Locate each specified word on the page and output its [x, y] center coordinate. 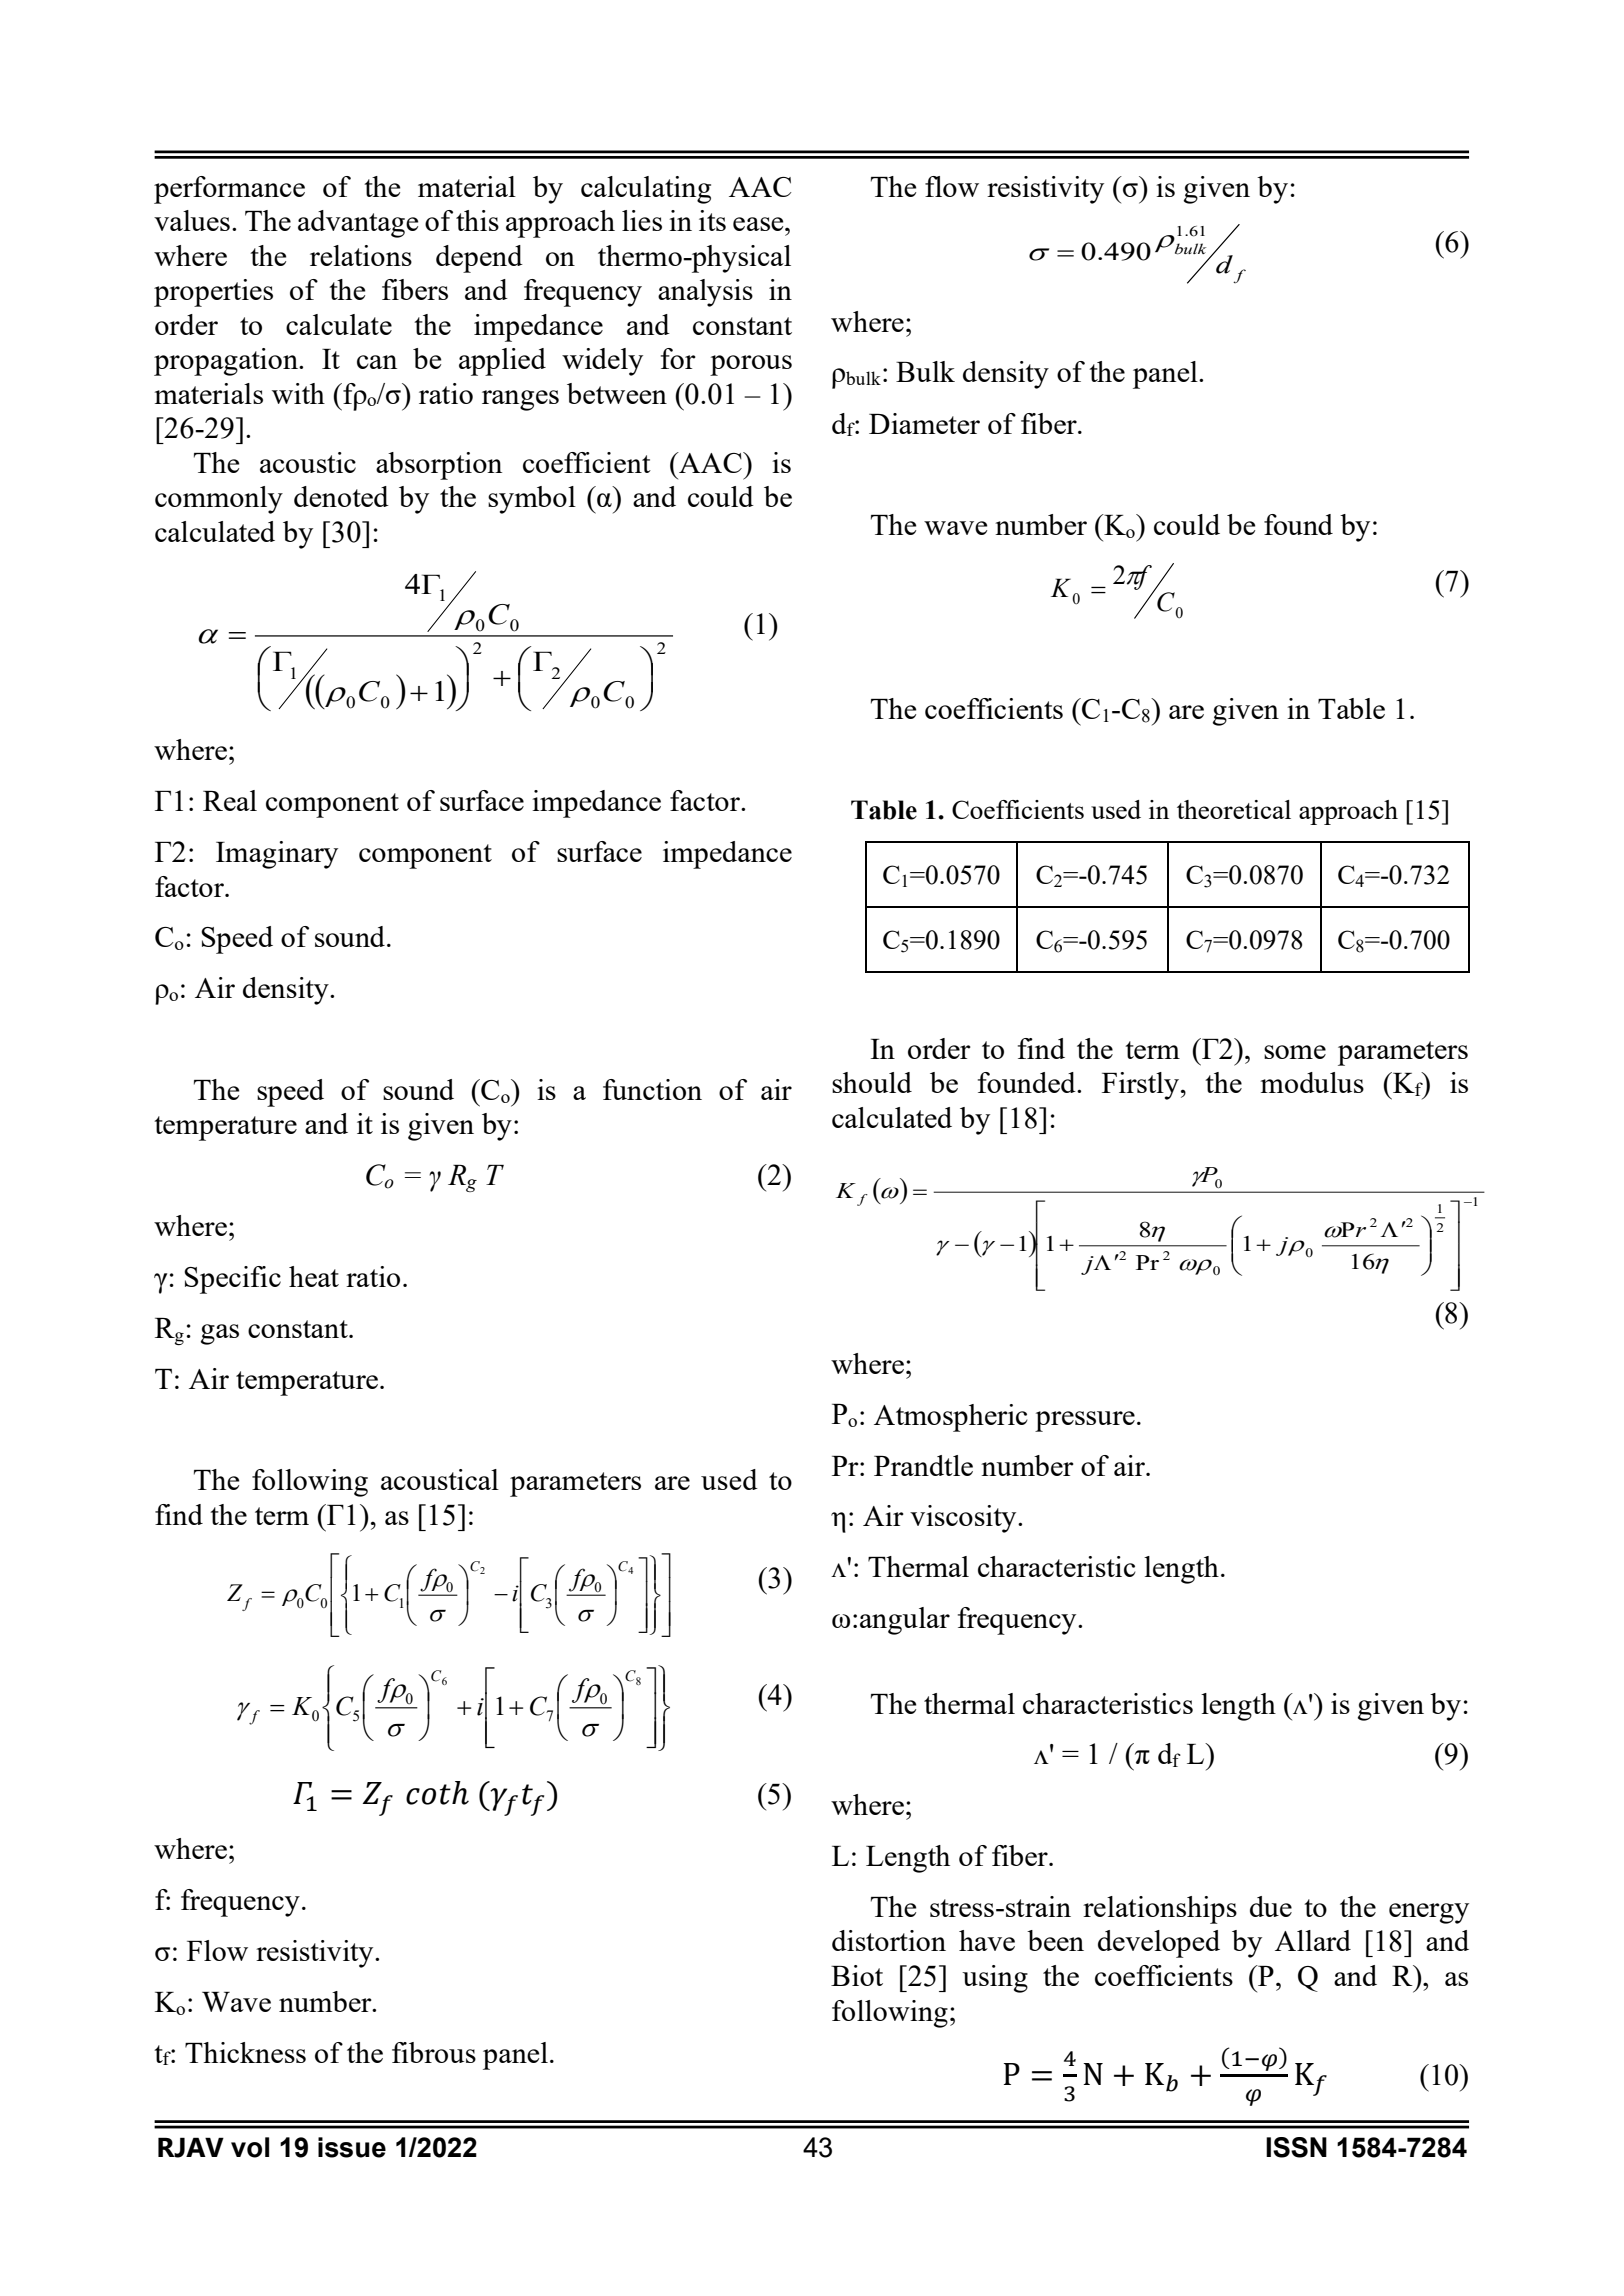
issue [352, 2147]
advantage [358, 224]
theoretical [1234, 809]
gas [220, 1334]
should [872, 1082]
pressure [1085, 1421]
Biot [857, 1975]
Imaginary [277, 855]
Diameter [924, 423]
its [712, 220]
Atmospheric [951, 1418]
